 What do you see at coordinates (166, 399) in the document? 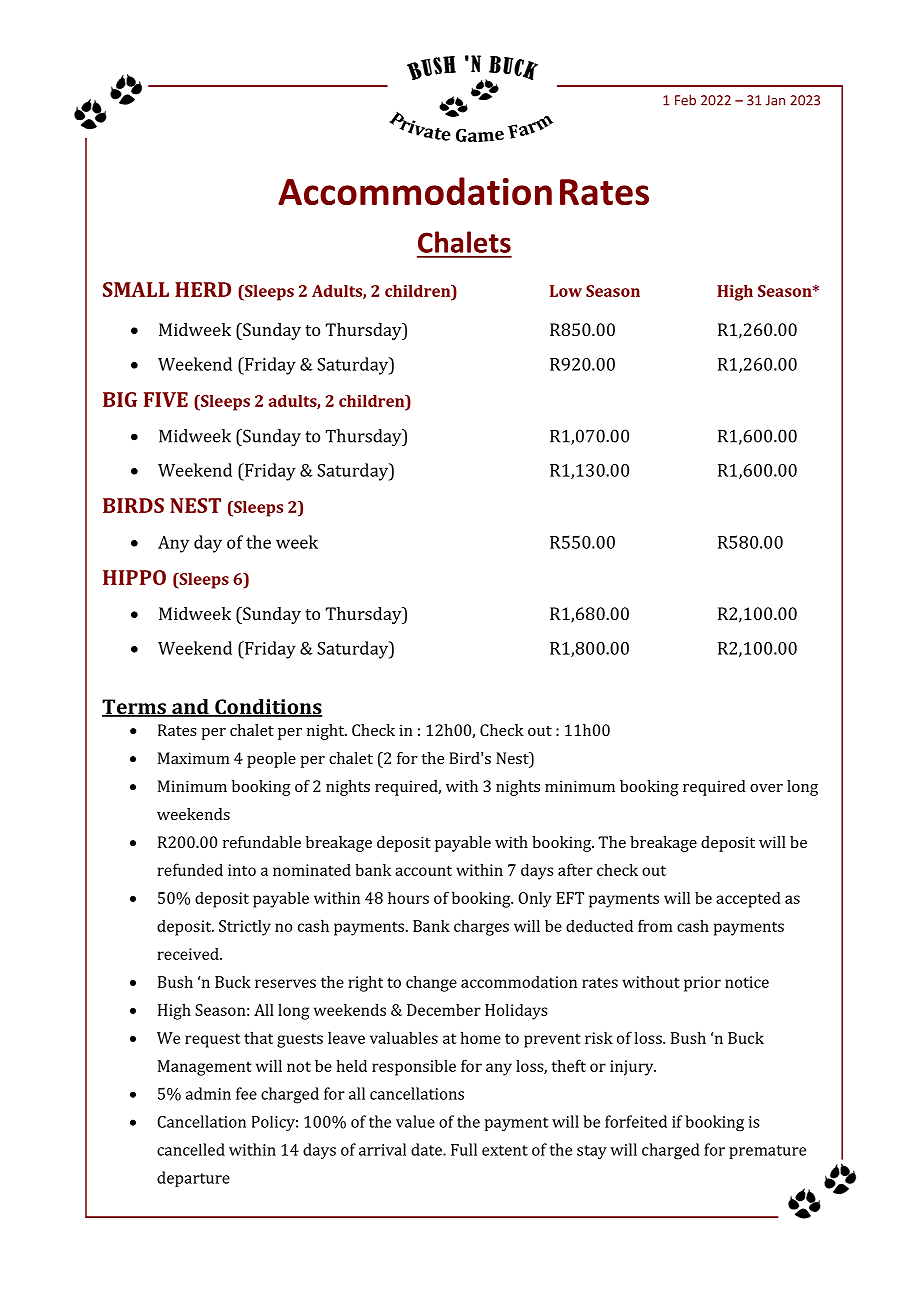
I see `FIVE` at bounding box center [166, 399].
